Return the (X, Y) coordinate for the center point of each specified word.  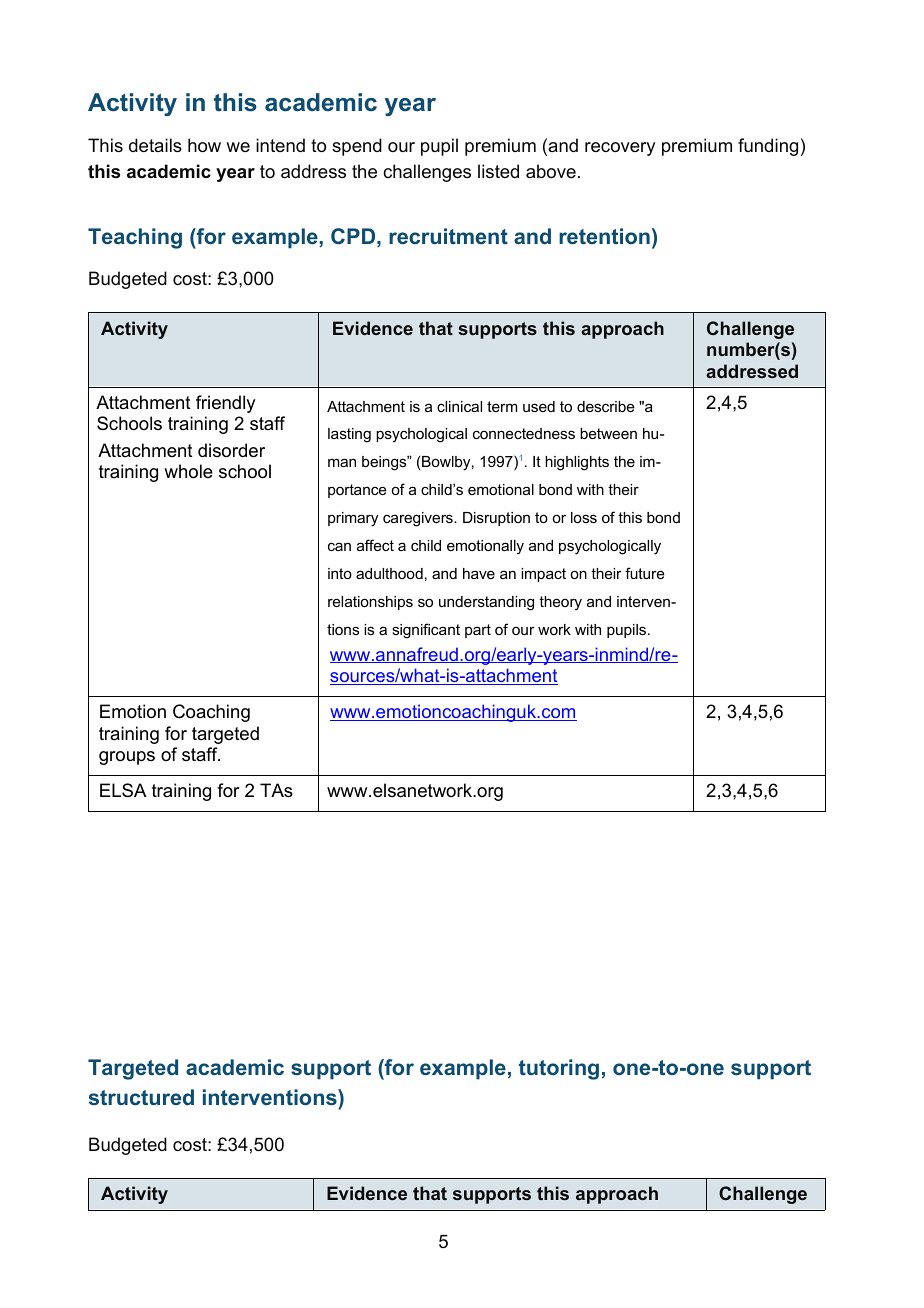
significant (426, 631)
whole (188, 471)
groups (127, 758)
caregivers (419, 519)
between (608, 433)
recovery (620, 149)
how (204, 145)
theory (560, 603)
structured (141, 1097)
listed (498, 171)
